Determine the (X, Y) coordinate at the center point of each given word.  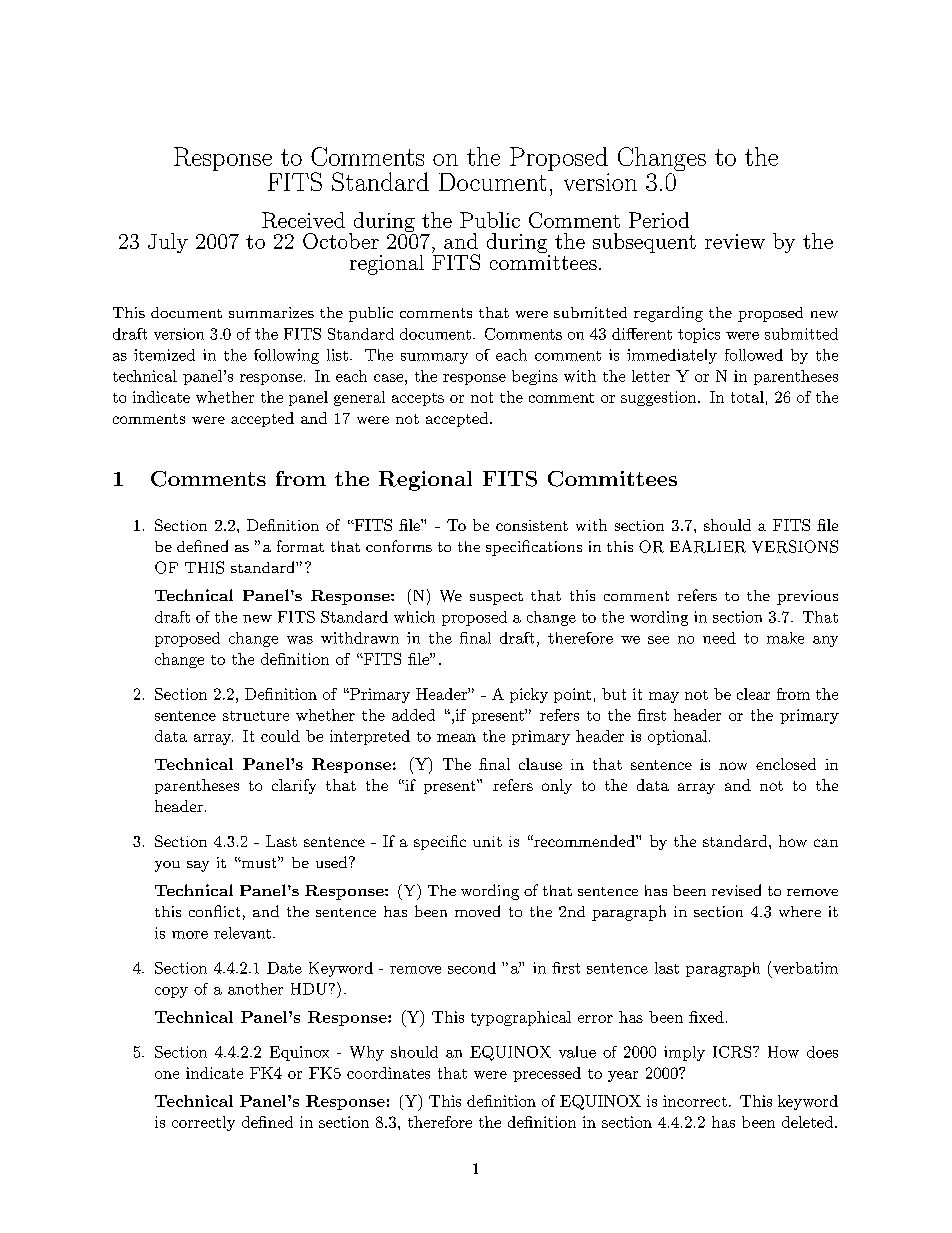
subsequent (644, 243)
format (300, 546)
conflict (214, 911)
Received (303, 220)
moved (477, 911)
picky (529, 695)
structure (256, 716)
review (735, 241)
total (747, 397)
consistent (532, 525)
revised (736, 890)
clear (753, 694)
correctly (203, 1123)
